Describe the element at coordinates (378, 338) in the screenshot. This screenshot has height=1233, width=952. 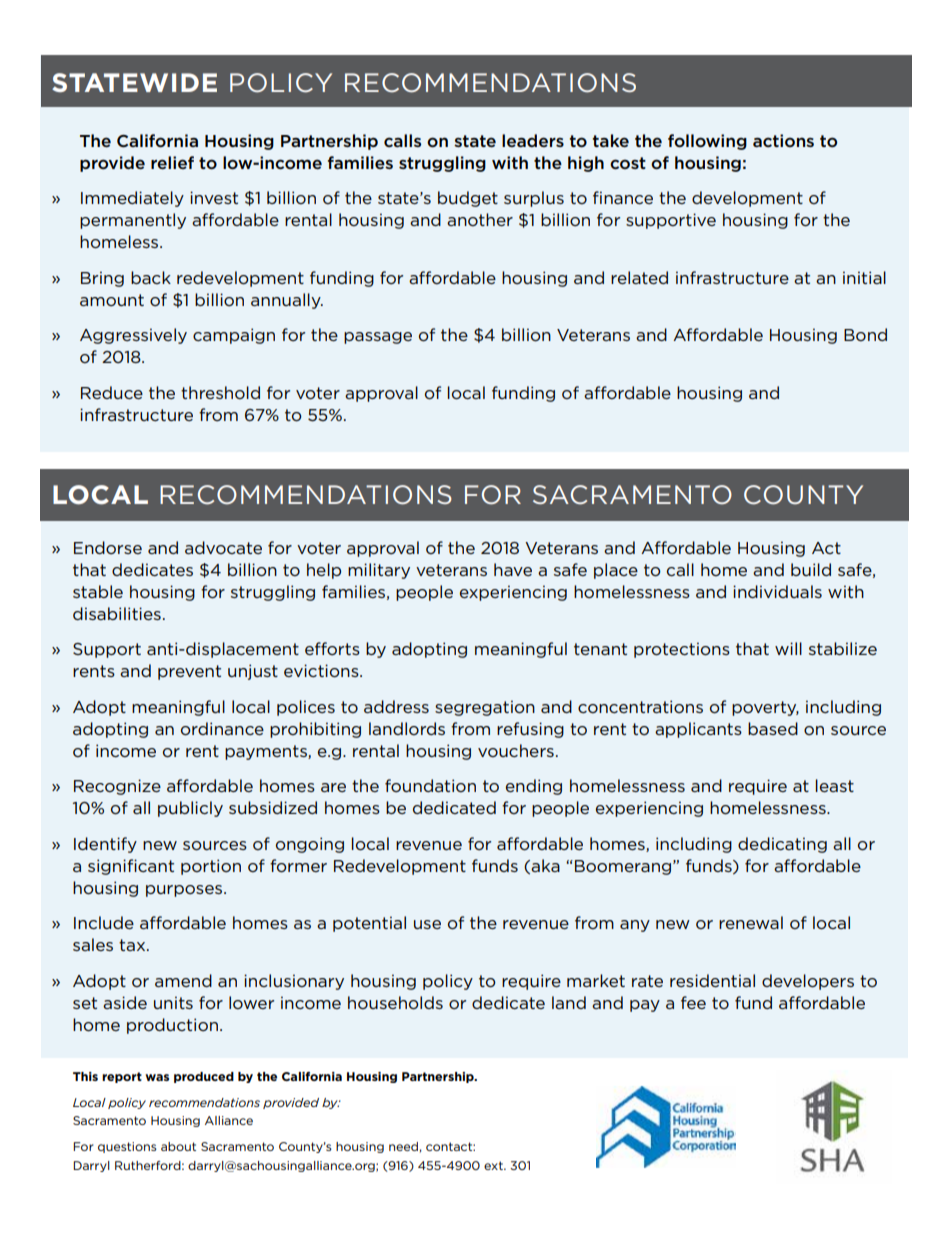
I see `passage` at that location.
